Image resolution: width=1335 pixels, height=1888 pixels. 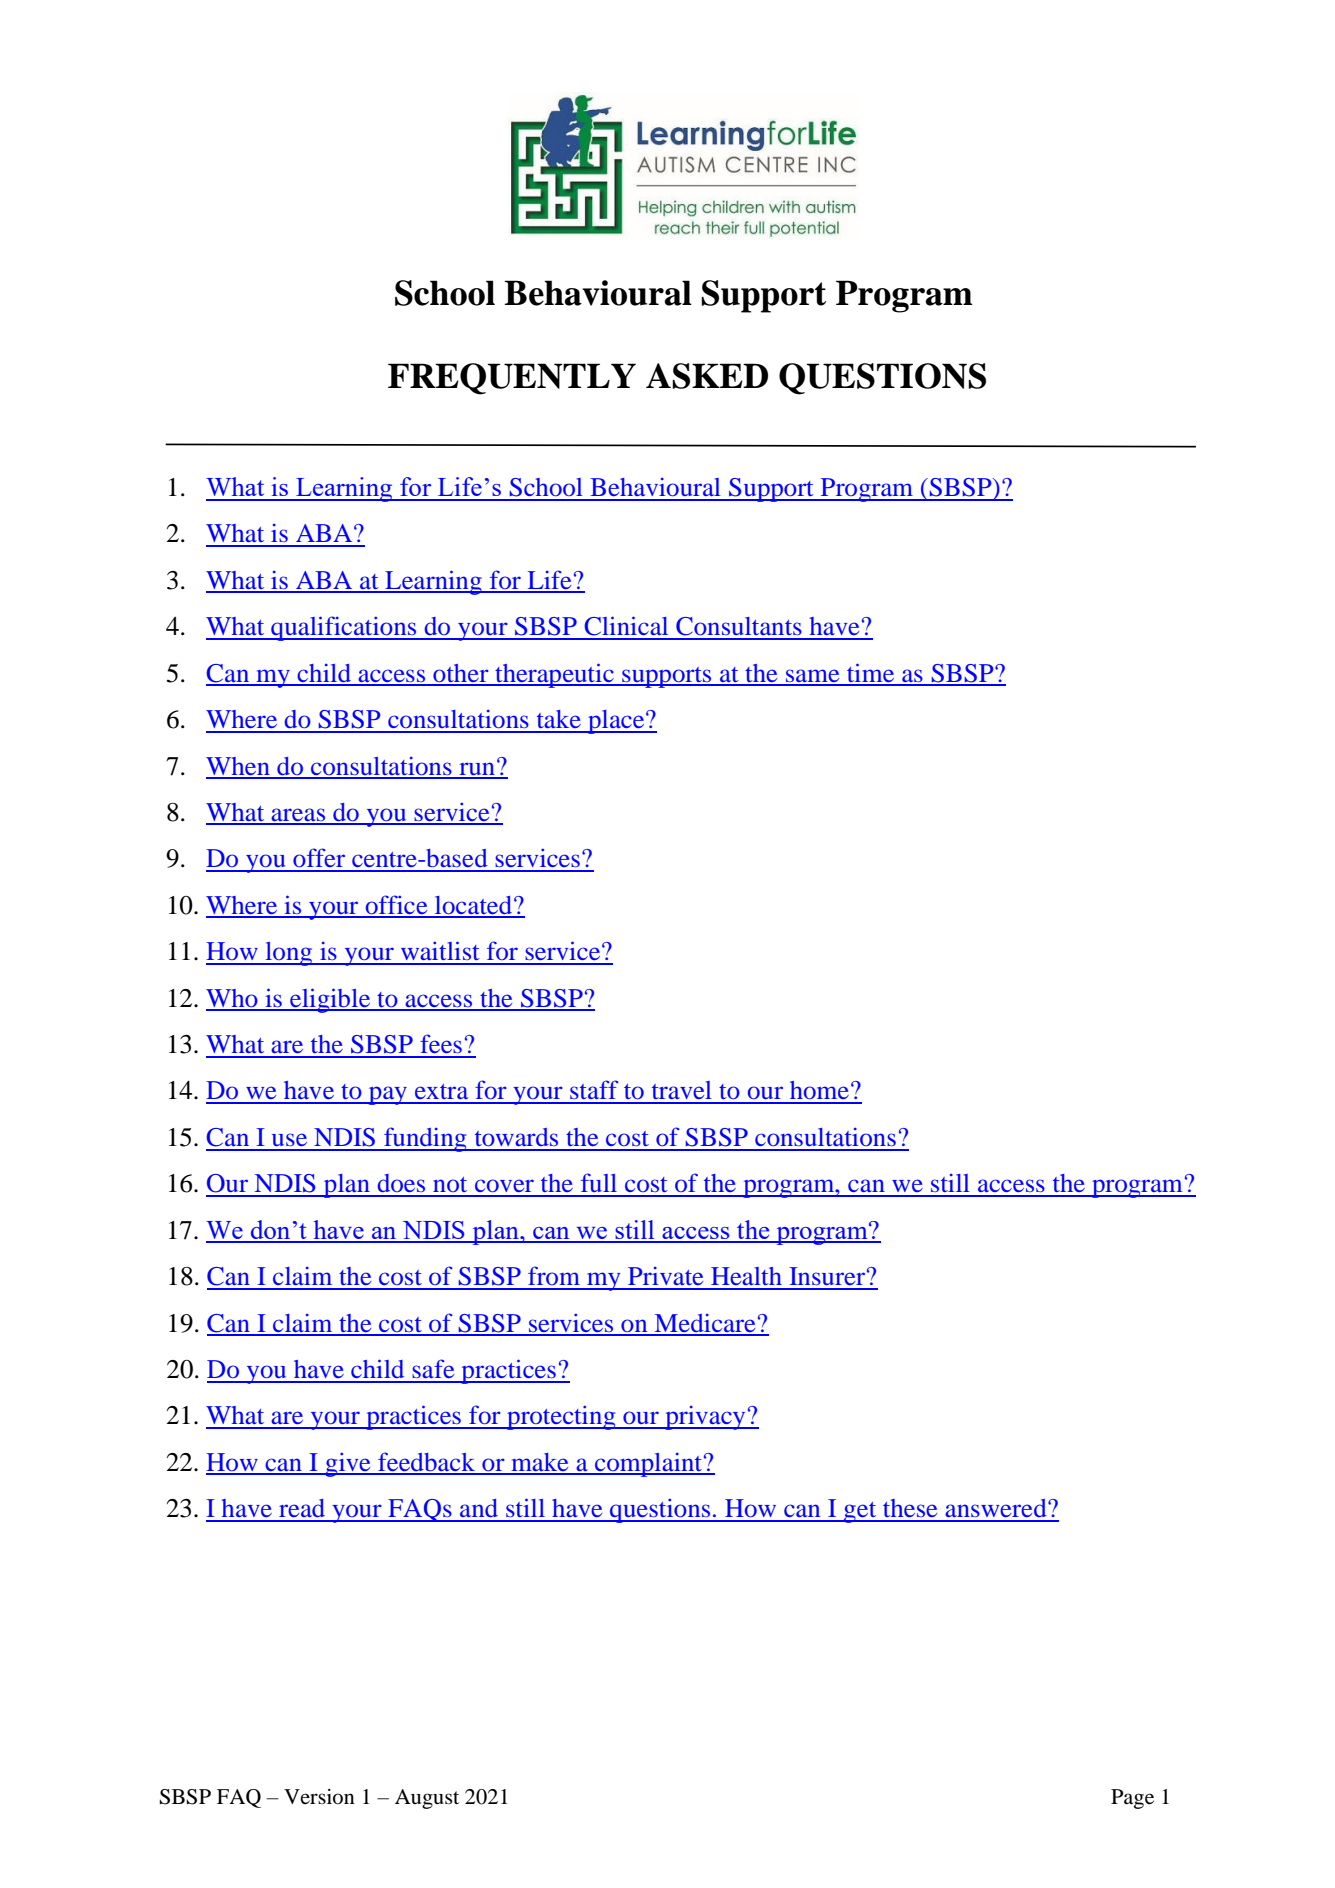 What do you see at coordinates (554, 675) in the screenshot?
I see `therapeutic` at bounding box center [554, 675].
